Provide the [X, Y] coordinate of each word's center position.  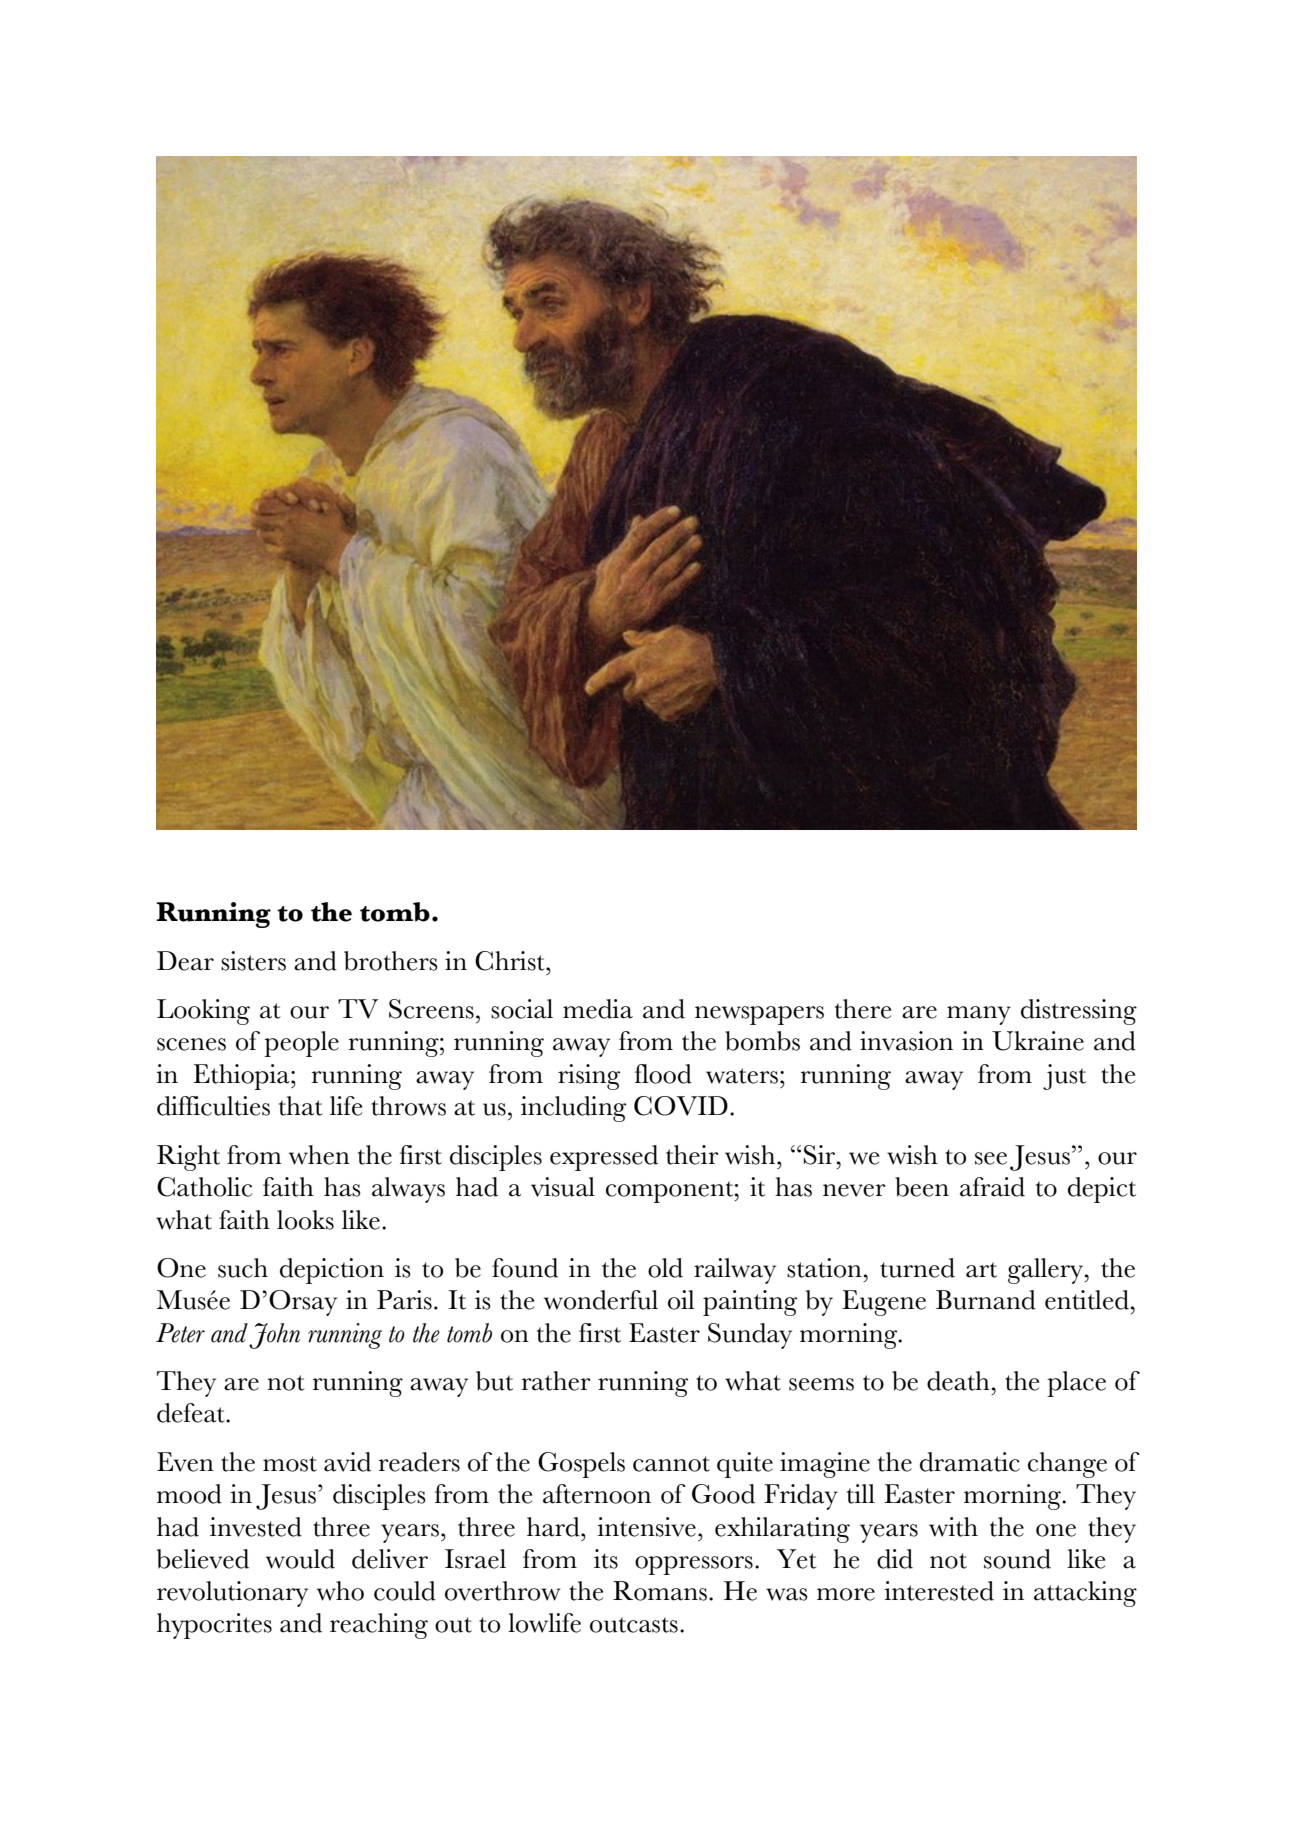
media [598, 1009]
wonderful [601, 1300]
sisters [253, 961]
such [243, 1268]
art [981, 1270]
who [340, 1591]
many [979, 1015]
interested [939, 1591]
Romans [660, 1591]
